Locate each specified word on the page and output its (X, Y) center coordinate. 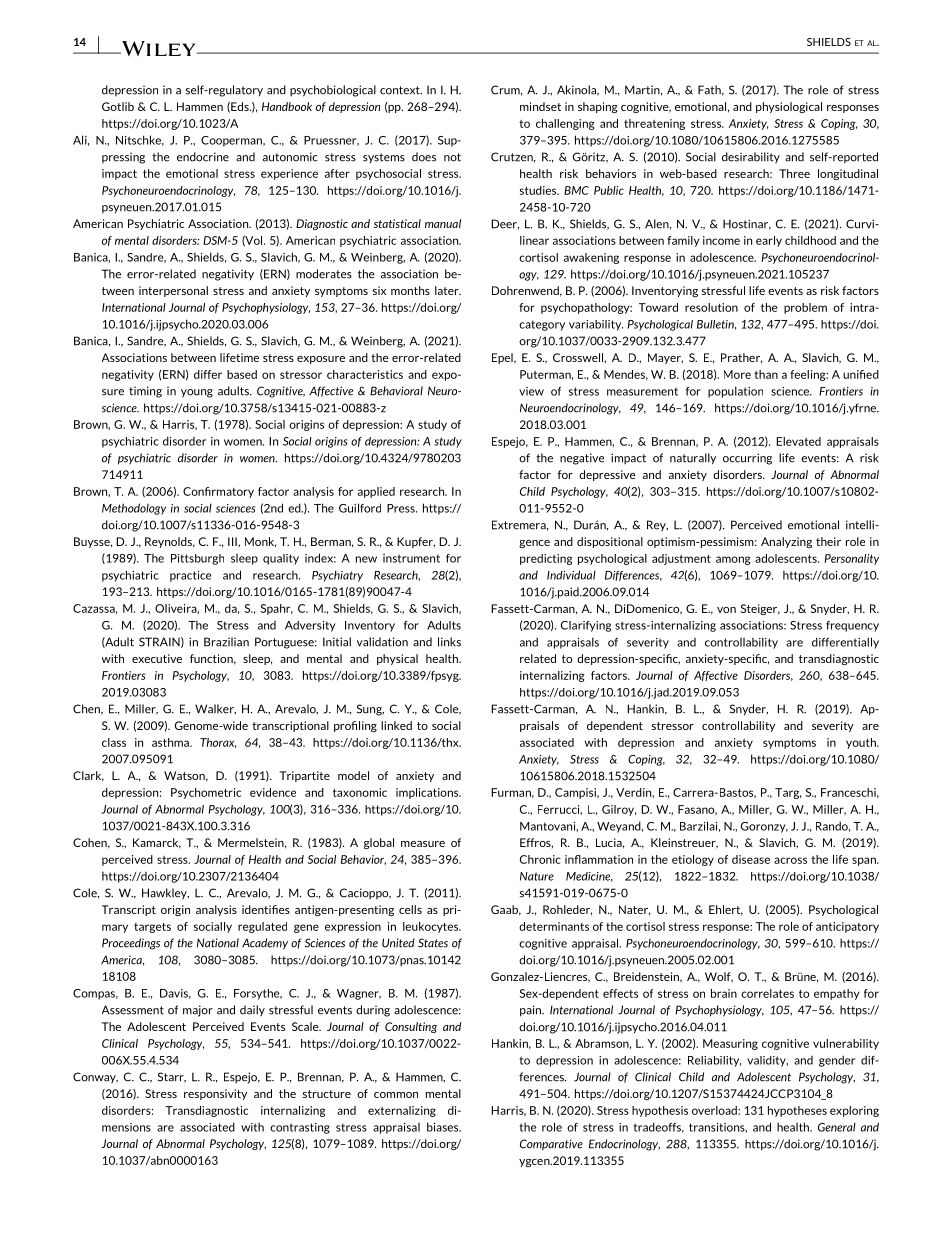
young (197, 393)
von (726, 610)
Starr (172, 1077)
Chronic (540, 859)
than (766, 374)
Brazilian (226, 642)
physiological (789, 107)
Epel (503, 358)
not (452, 157)
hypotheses (797, 1111)
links (449, 642)
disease (751, 859)
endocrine (203, 157)
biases (444, 1127)
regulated (262, 927)
